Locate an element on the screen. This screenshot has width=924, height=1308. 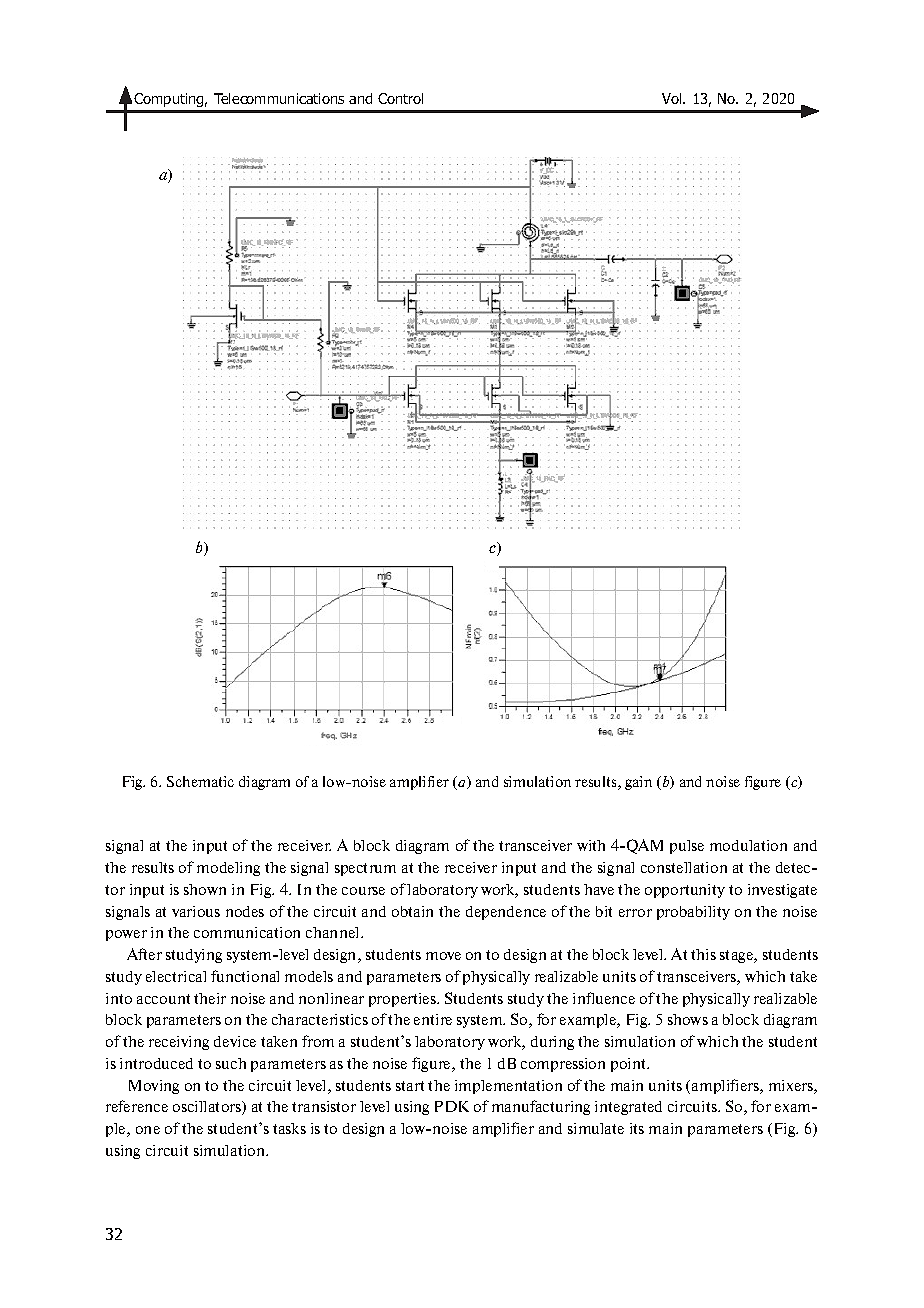
Control is located at coordinates (400, 98).
